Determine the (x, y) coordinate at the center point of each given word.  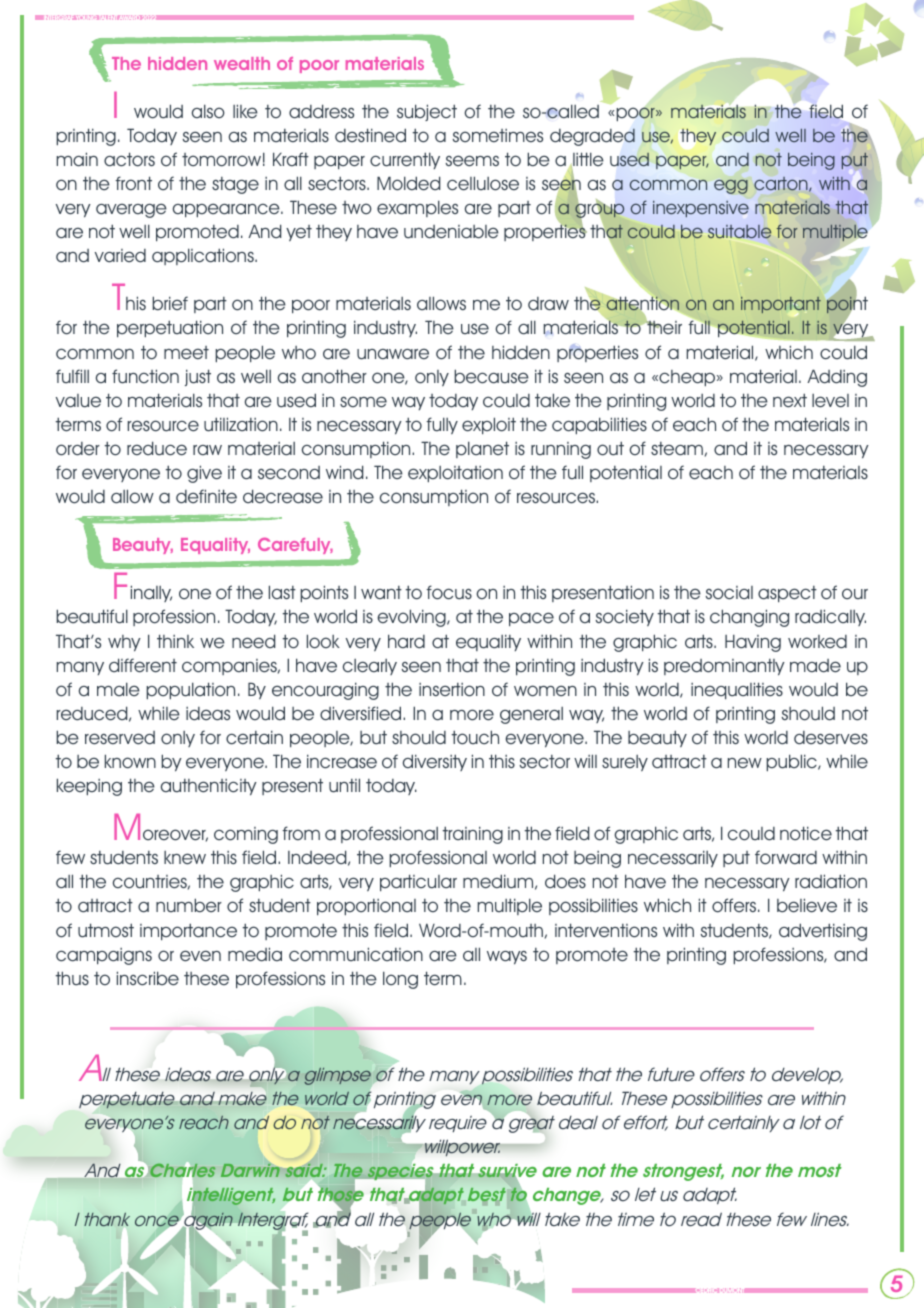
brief (170, 303)
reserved (120, 738)
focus (449, 592)
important (781, 306)
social (729, 593)
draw (548, 304)
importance (188, 931)
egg (731, 186)
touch (475, 737)
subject (427, 112)
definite (206, 496)
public (792, 762)
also (208, 111)
